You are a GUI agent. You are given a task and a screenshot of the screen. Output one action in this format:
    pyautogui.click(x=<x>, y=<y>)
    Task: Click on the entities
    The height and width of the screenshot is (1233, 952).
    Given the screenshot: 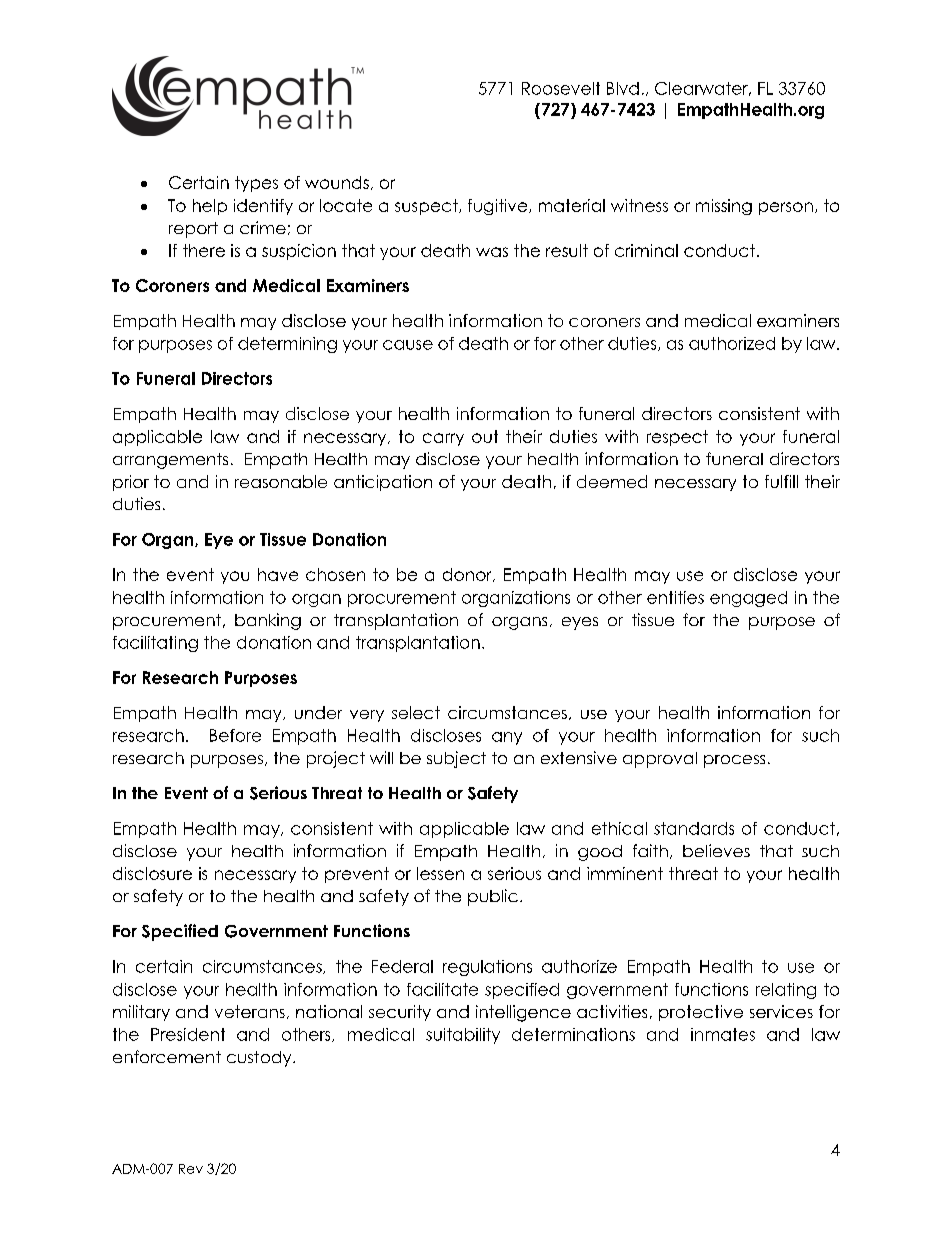 What is the action you would take?
    pyautogui.click(x=675, y=597)
